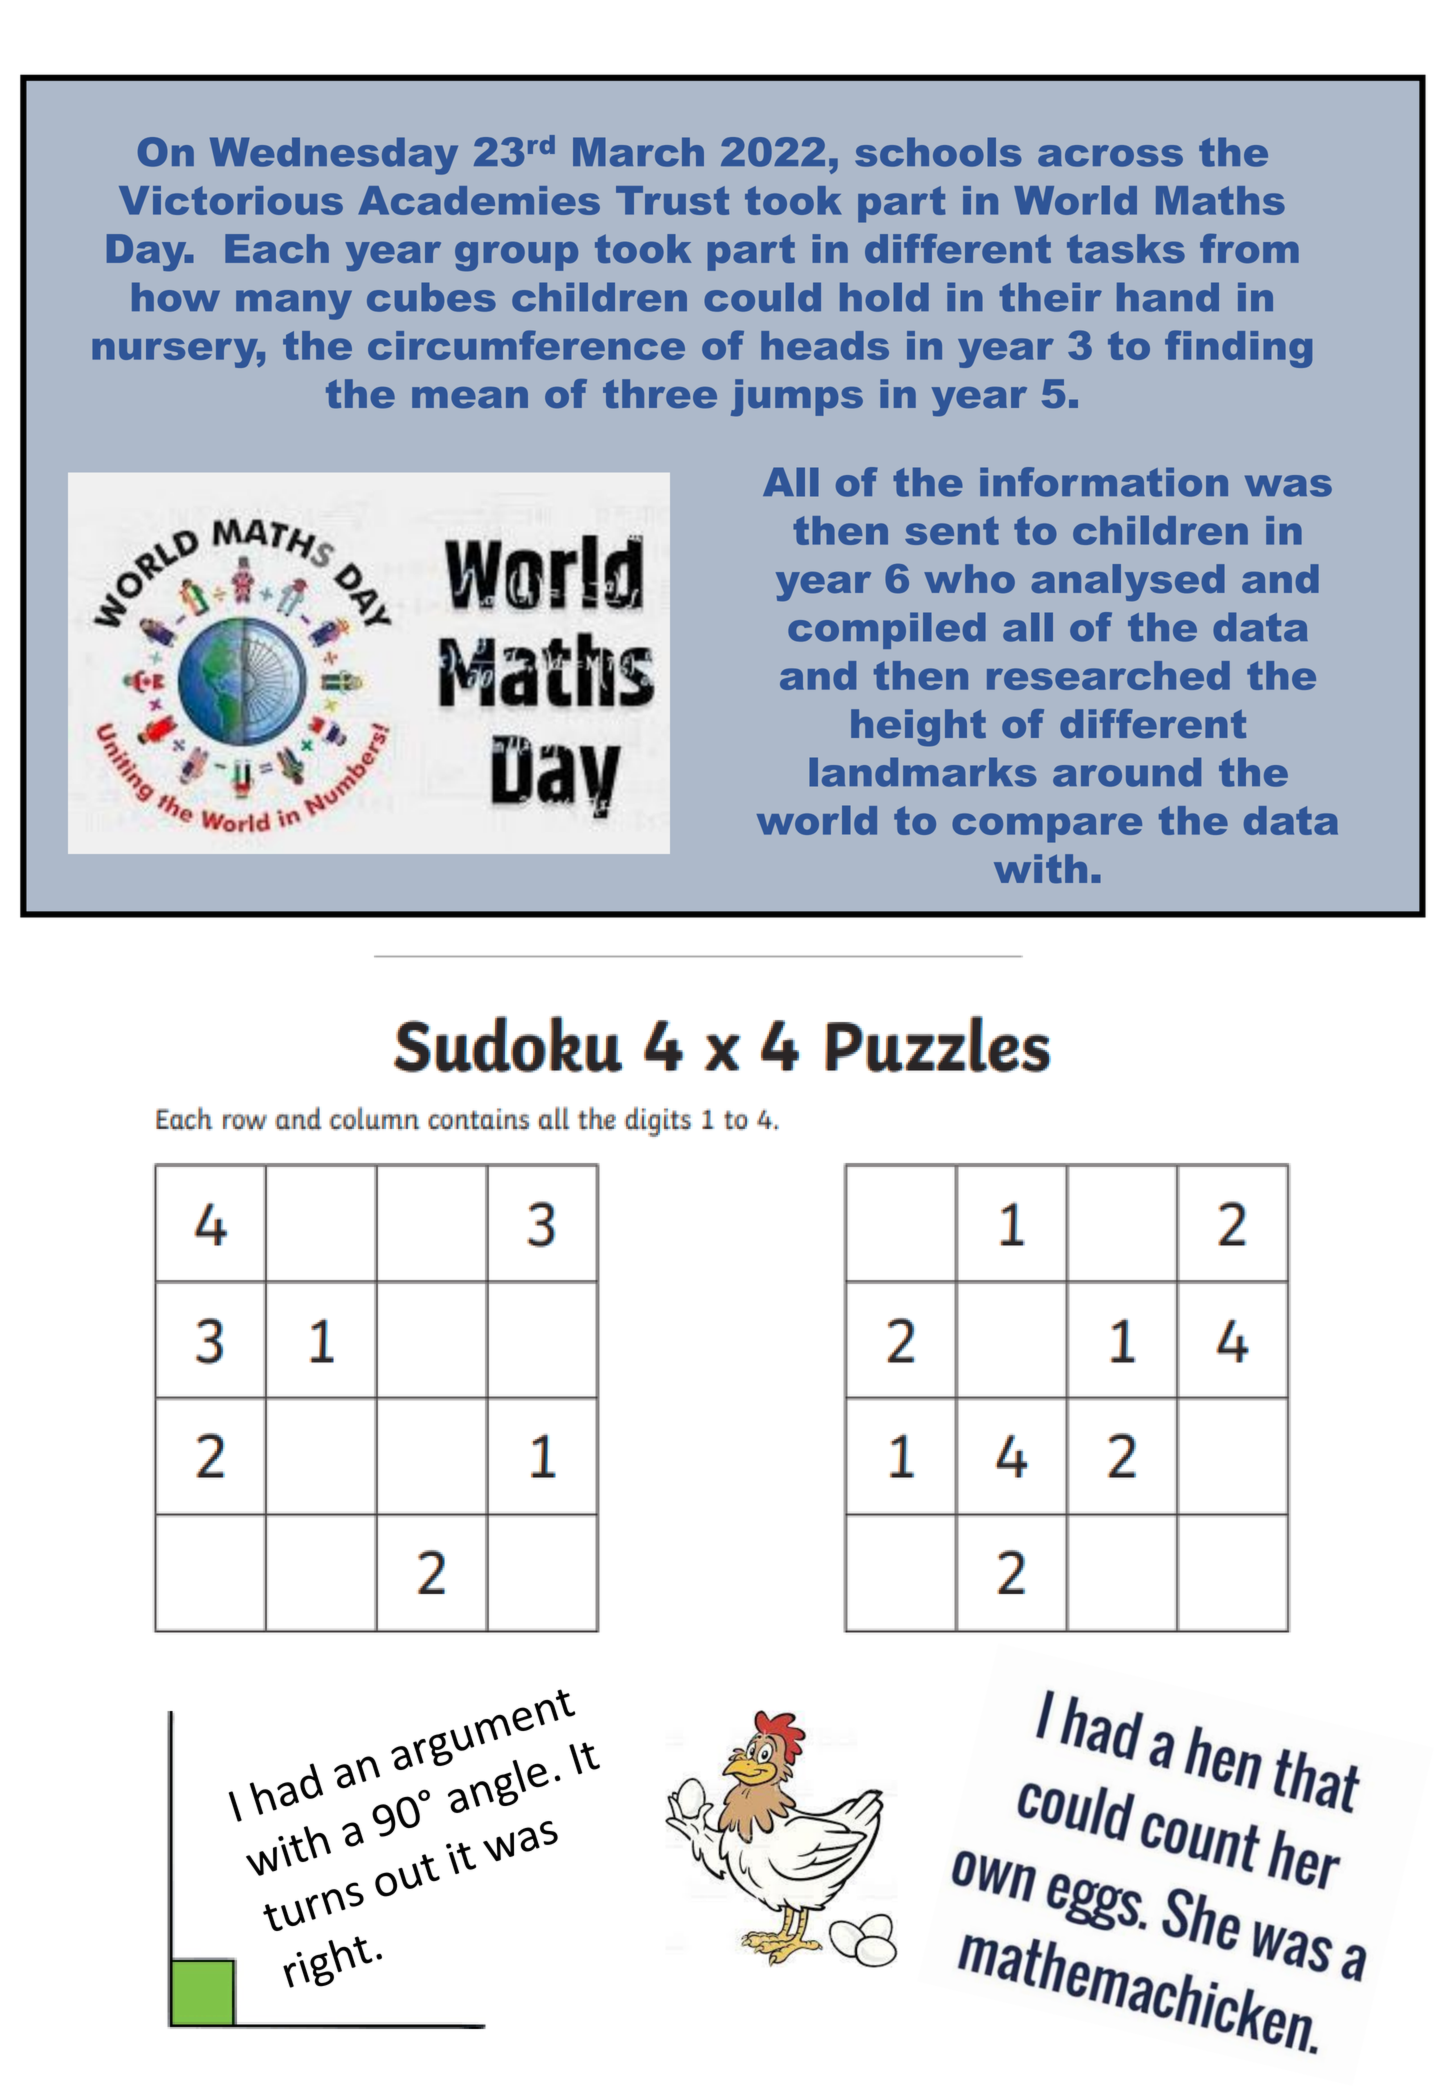 The image size is (1450, 2094). What do you see at coordinates (1040, 868) in the image?
I see `with` at bounding box center [1040, 868].
